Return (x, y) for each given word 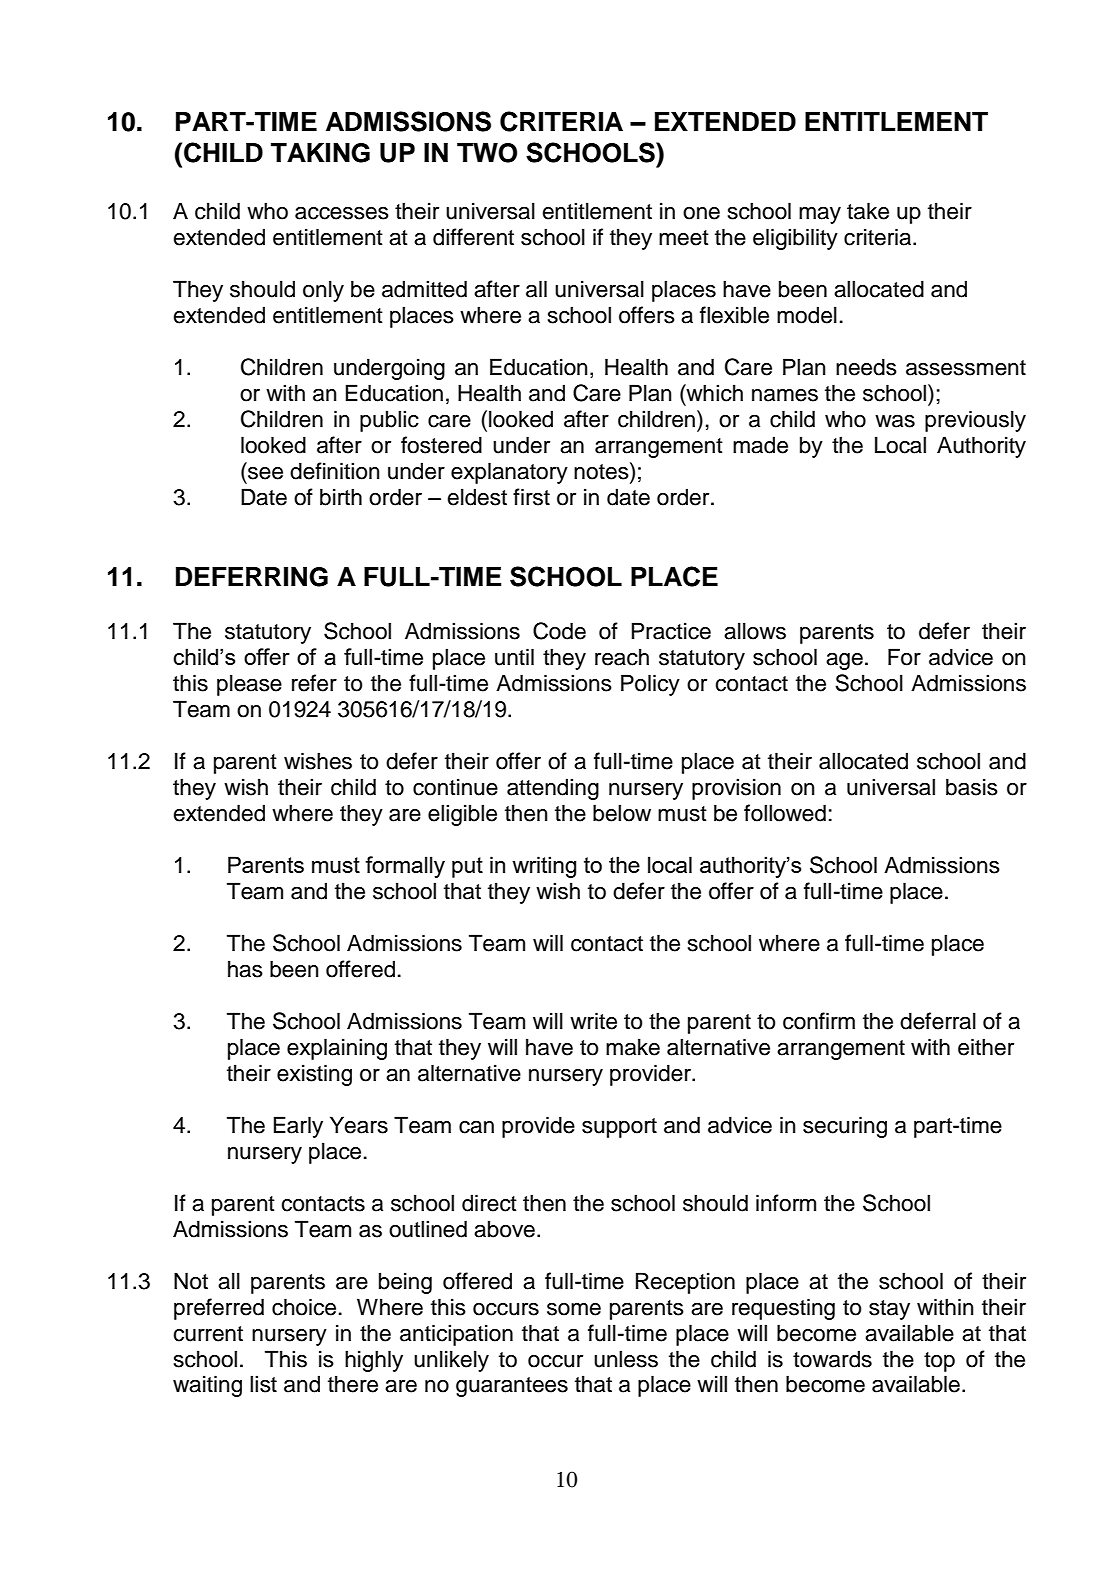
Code (559, 631)
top (939, 1362)
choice (304, 1307)
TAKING (320, 153)
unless (626, 1359)
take (868, 211)
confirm (819, 1021)
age (844, 661)
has (245, 969)
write (593, 1021)
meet (684, 238)
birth (341, 497)
